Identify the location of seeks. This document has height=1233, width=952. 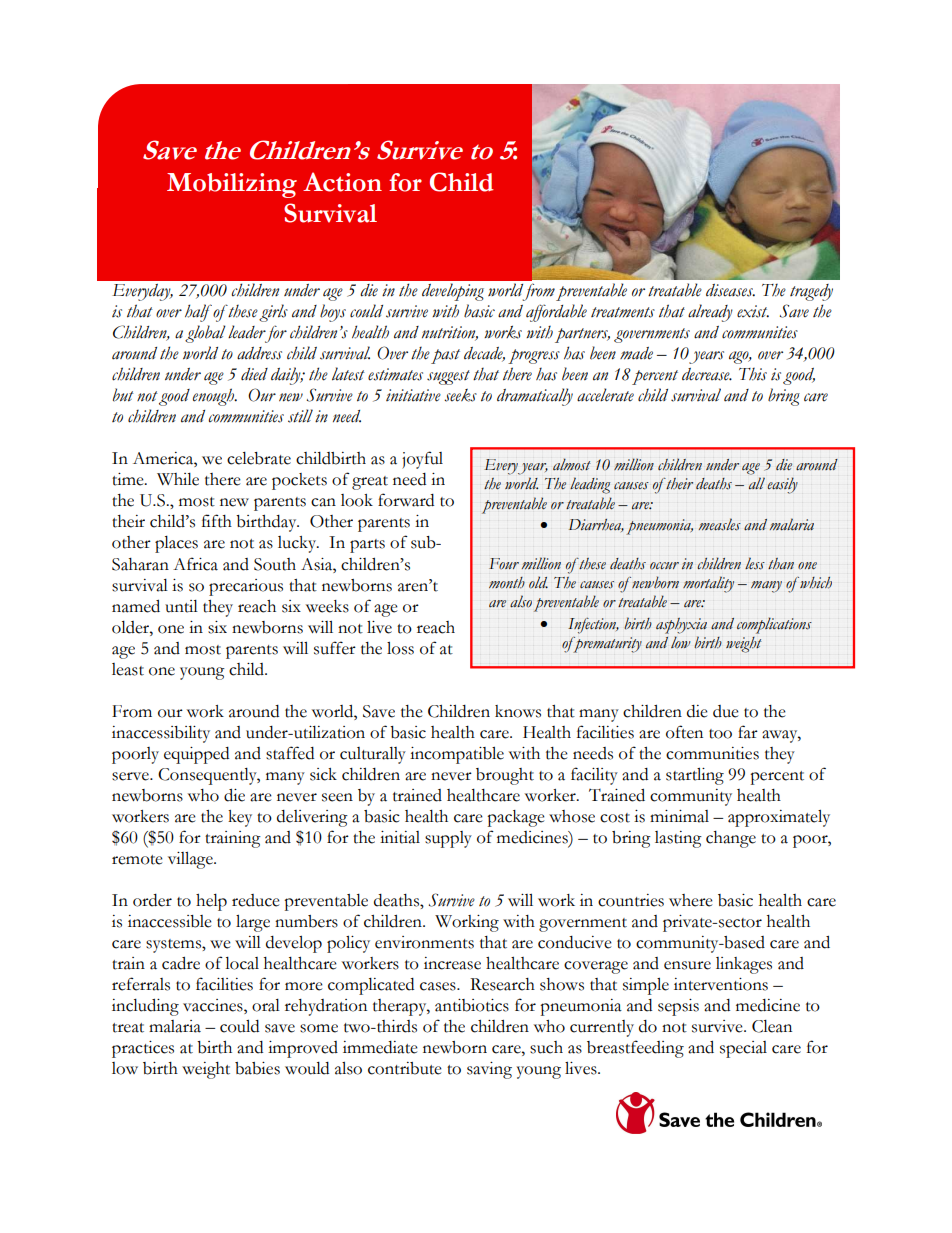
(460, 395).
